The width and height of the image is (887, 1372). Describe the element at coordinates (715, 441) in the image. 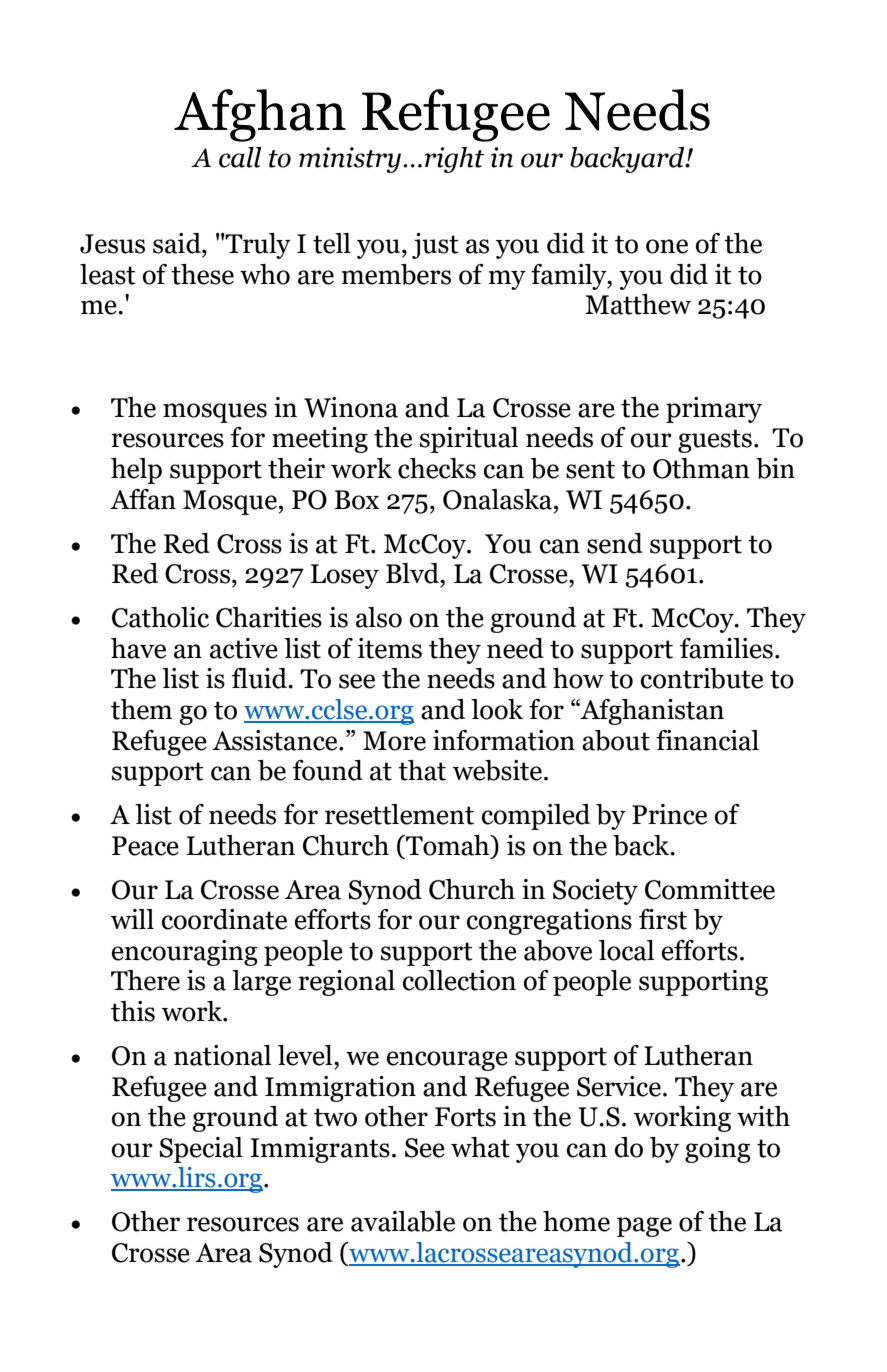

I see `guests` at that location.
